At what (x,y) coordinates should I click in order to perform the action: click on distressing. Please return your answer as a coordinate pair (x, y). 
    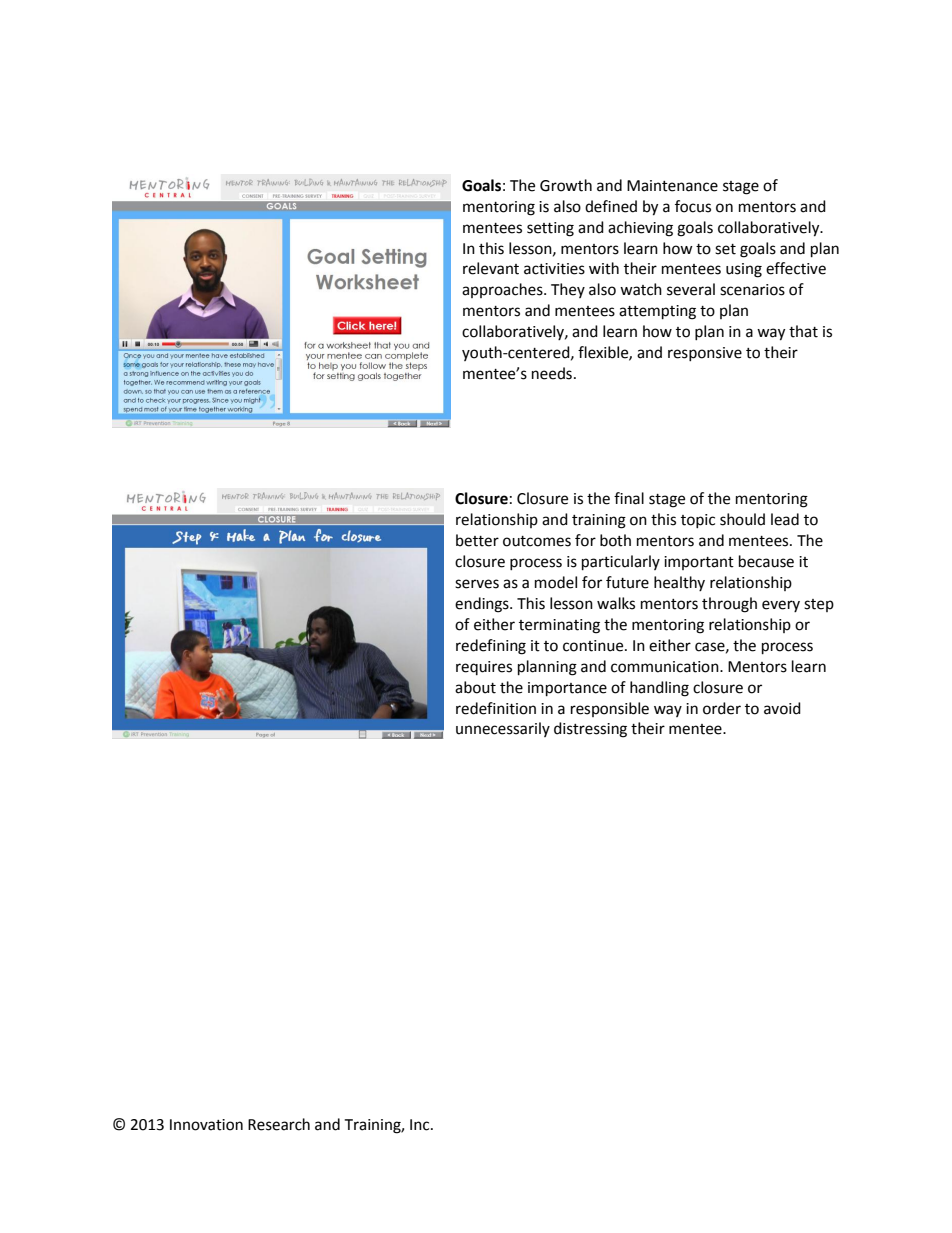
    Looking at the image, I should click on (590, 730).
